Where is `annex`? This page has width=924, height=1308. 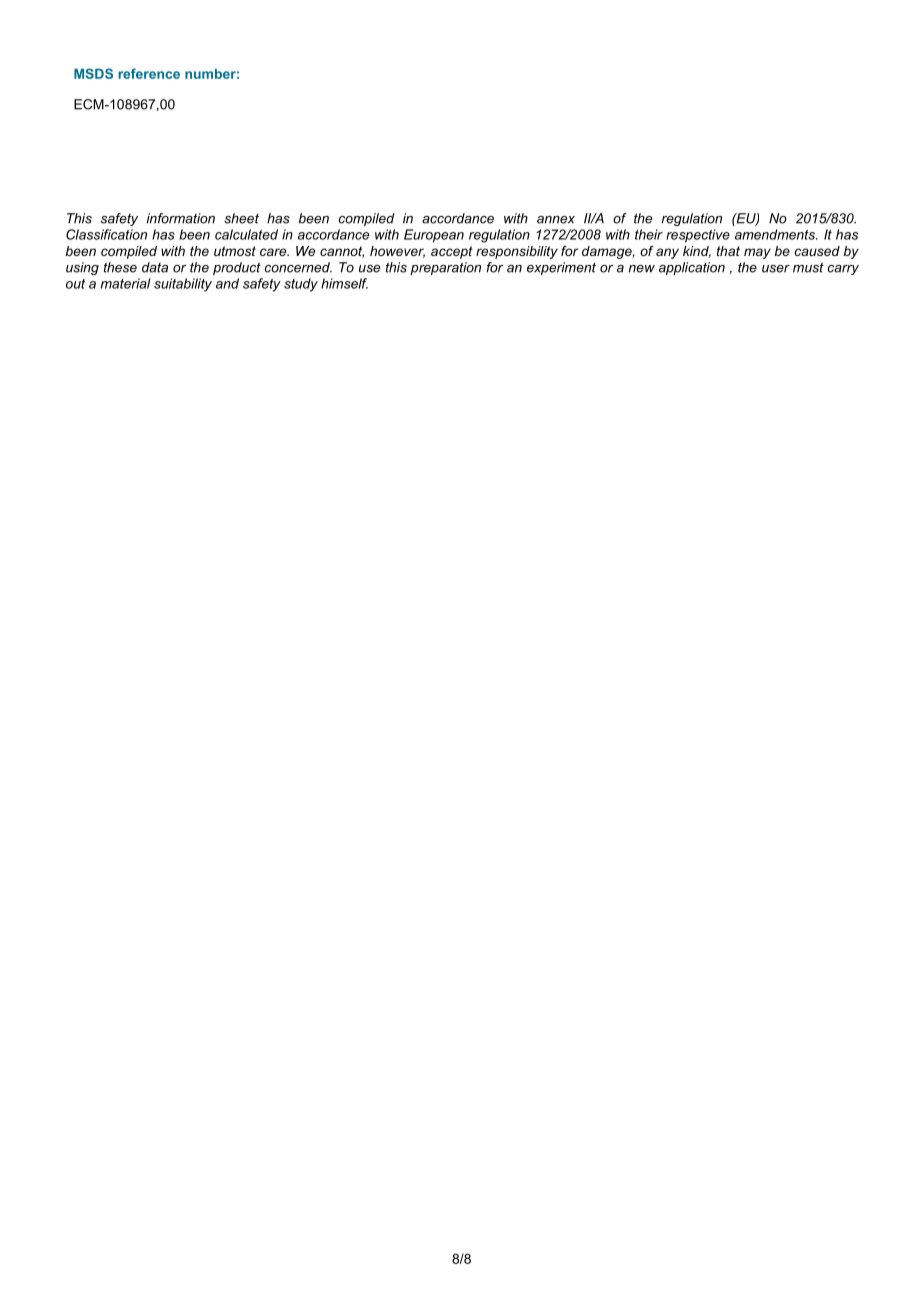
annex is located at coordinates (556, 220).
